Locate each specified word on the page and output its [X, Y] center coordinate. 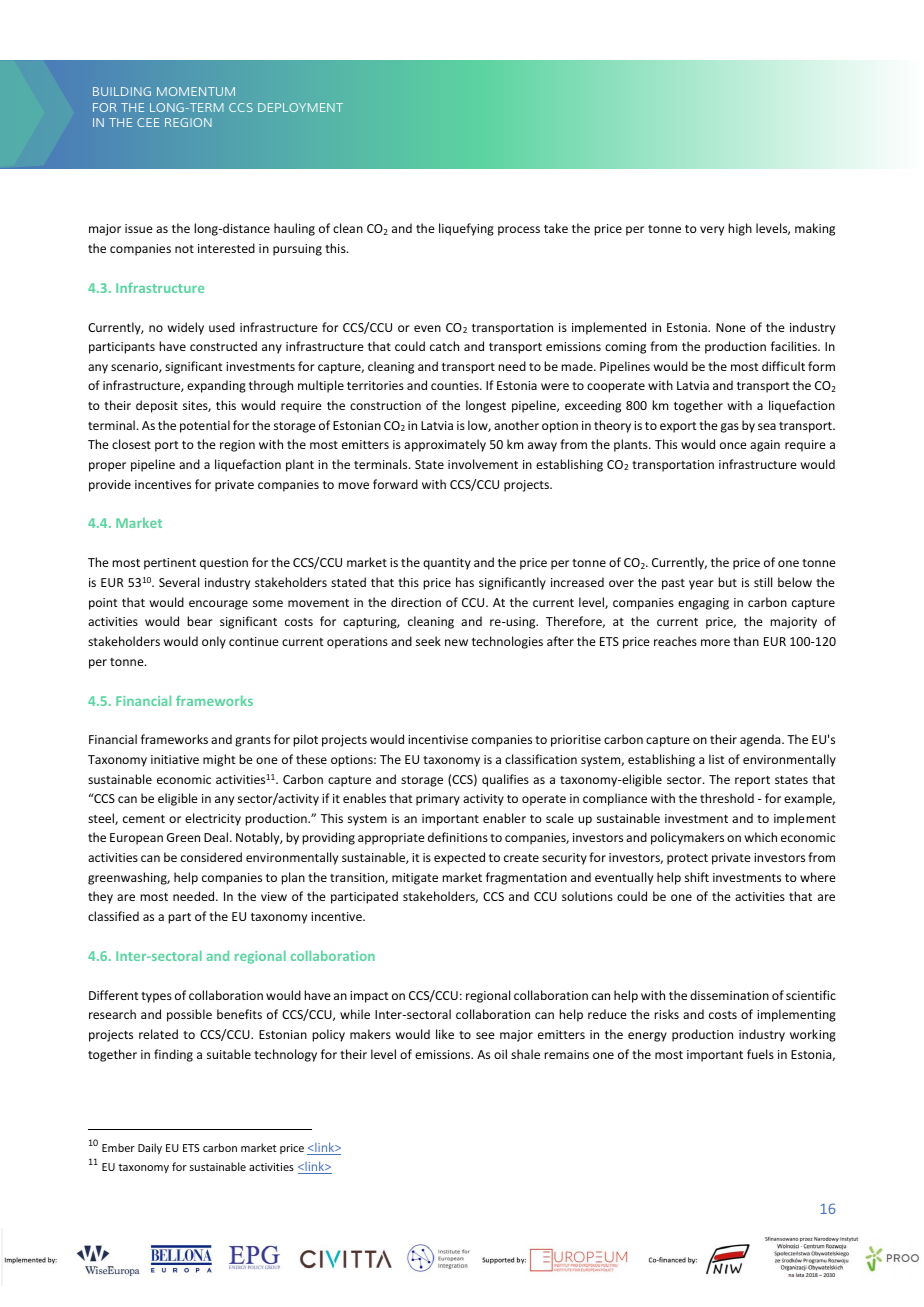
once [733, 445]
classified [113, 916]
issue [139, 228]
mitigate [415, 879]
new [456, 642]
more [715, 642]
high [740, 229]
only [214, 642]
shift [697, 877]
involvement [483, 464]
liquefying [466, 229]
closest [131, 444]
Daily [150, 1148]
